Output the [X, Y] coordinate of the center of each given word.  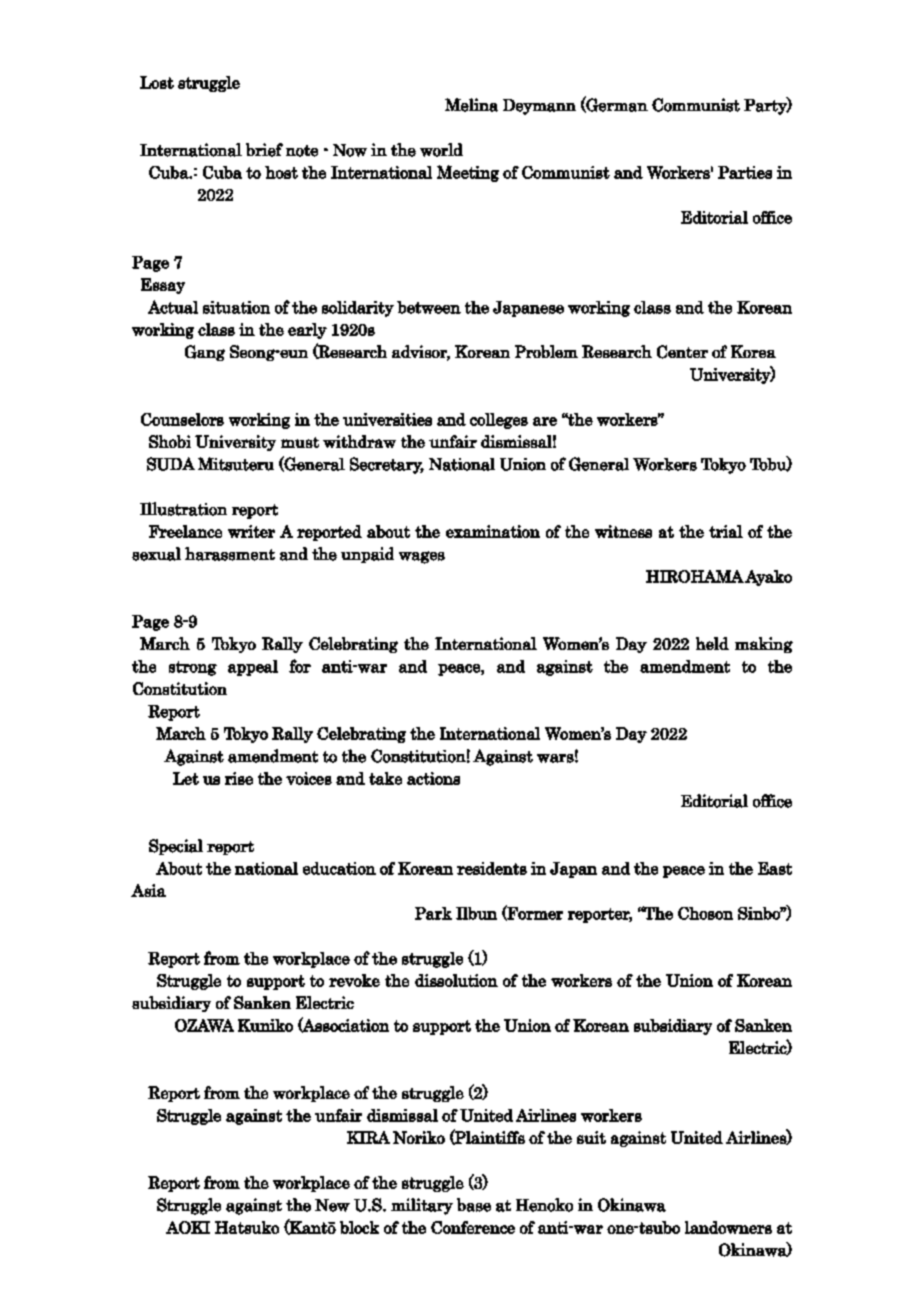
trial [726, 531]
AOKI [188, 1227]
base [474, 1205]
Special [176, 847]
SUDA [171, 464]
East [775, 868]
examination [493, 531]
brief [264, 150]
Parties [745, 172]
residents [492, 868]
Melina [471, 105]
